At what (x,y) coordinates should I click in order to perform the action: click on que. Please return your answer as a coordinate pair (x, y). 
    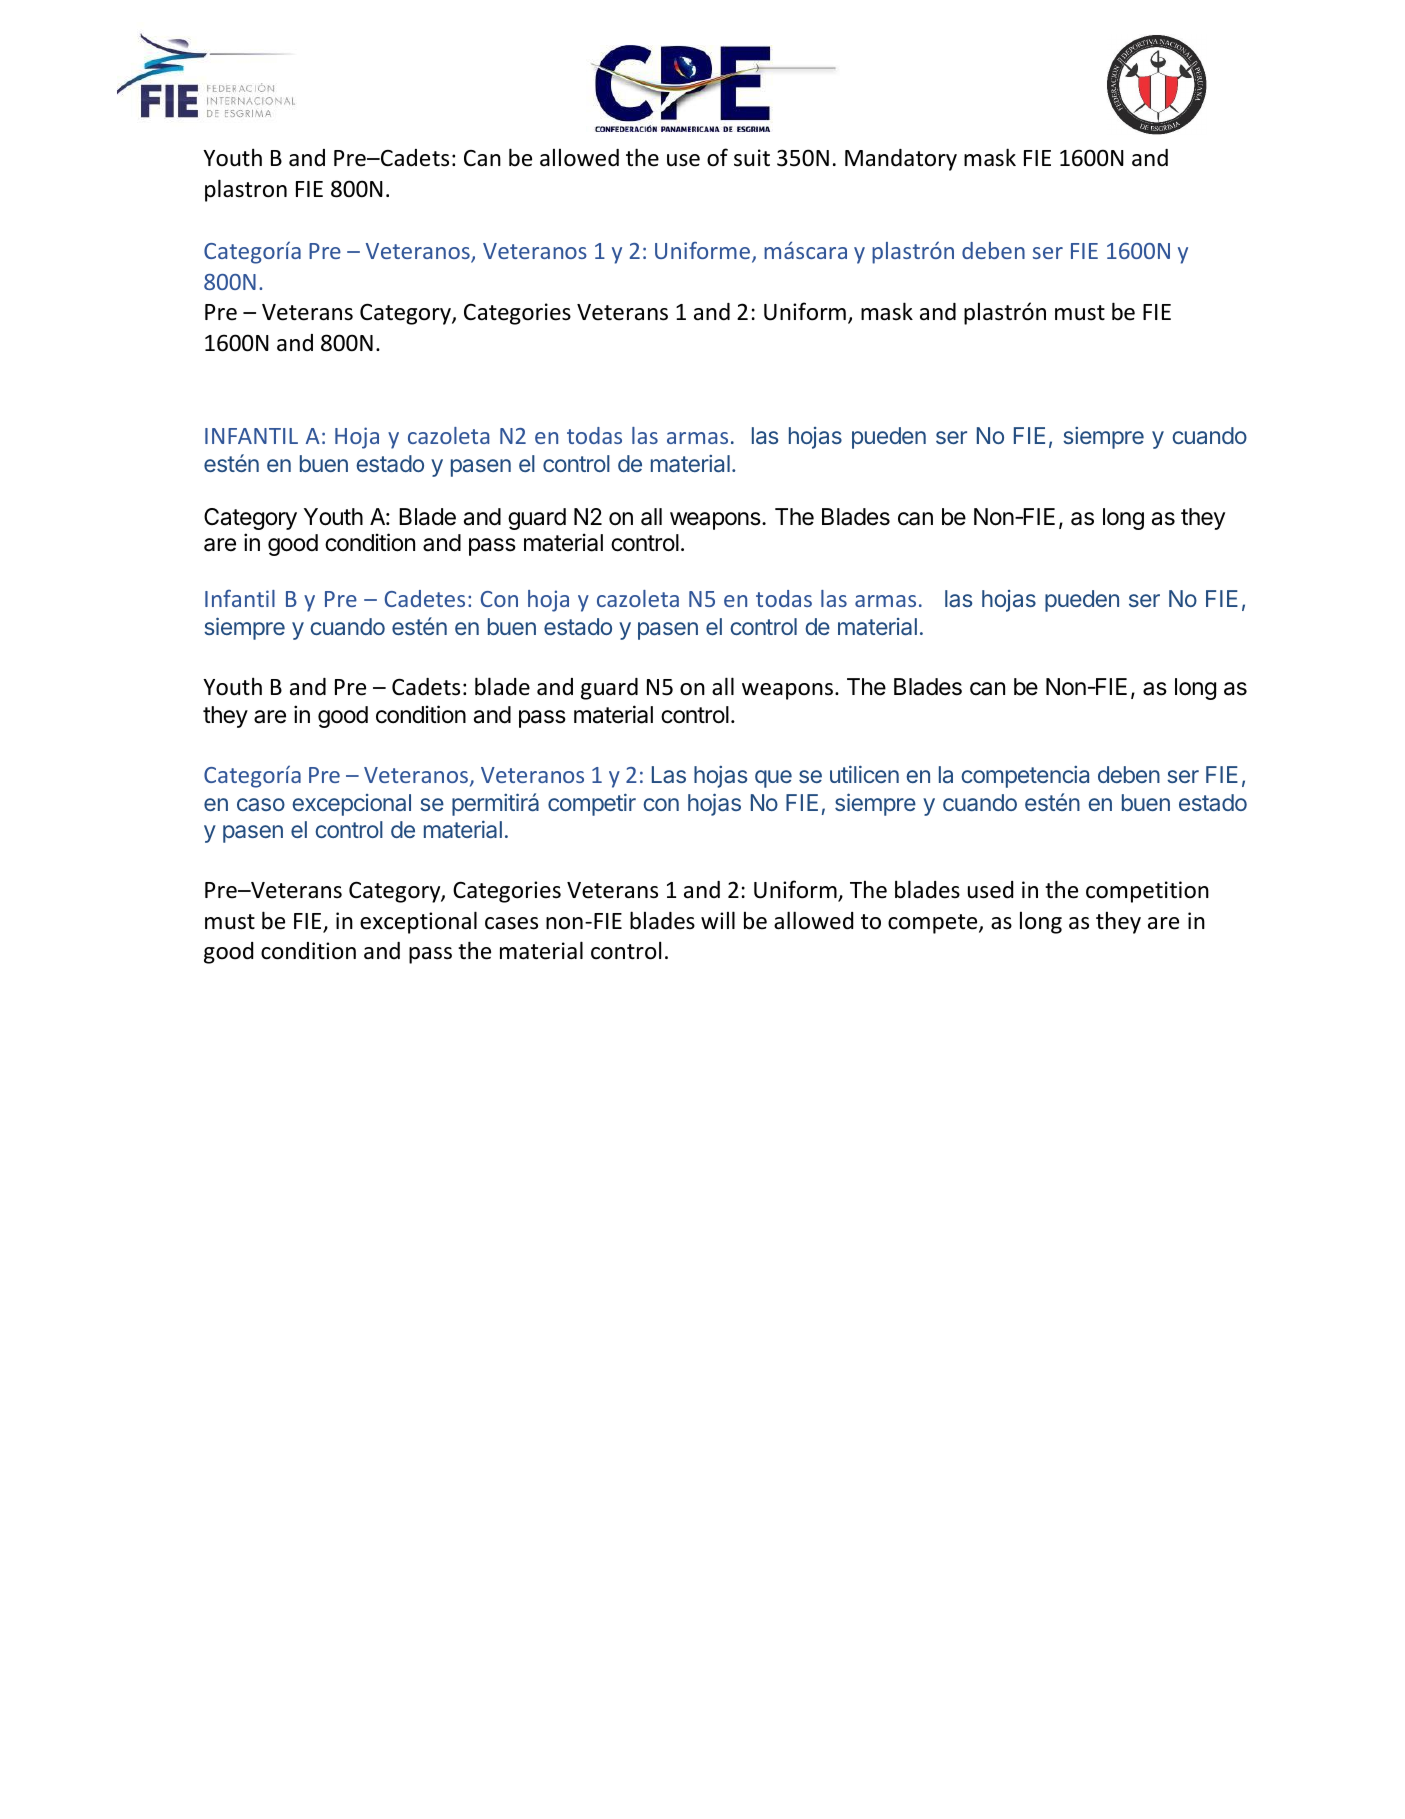
    Looking at the image, I should click on (773, 779).
